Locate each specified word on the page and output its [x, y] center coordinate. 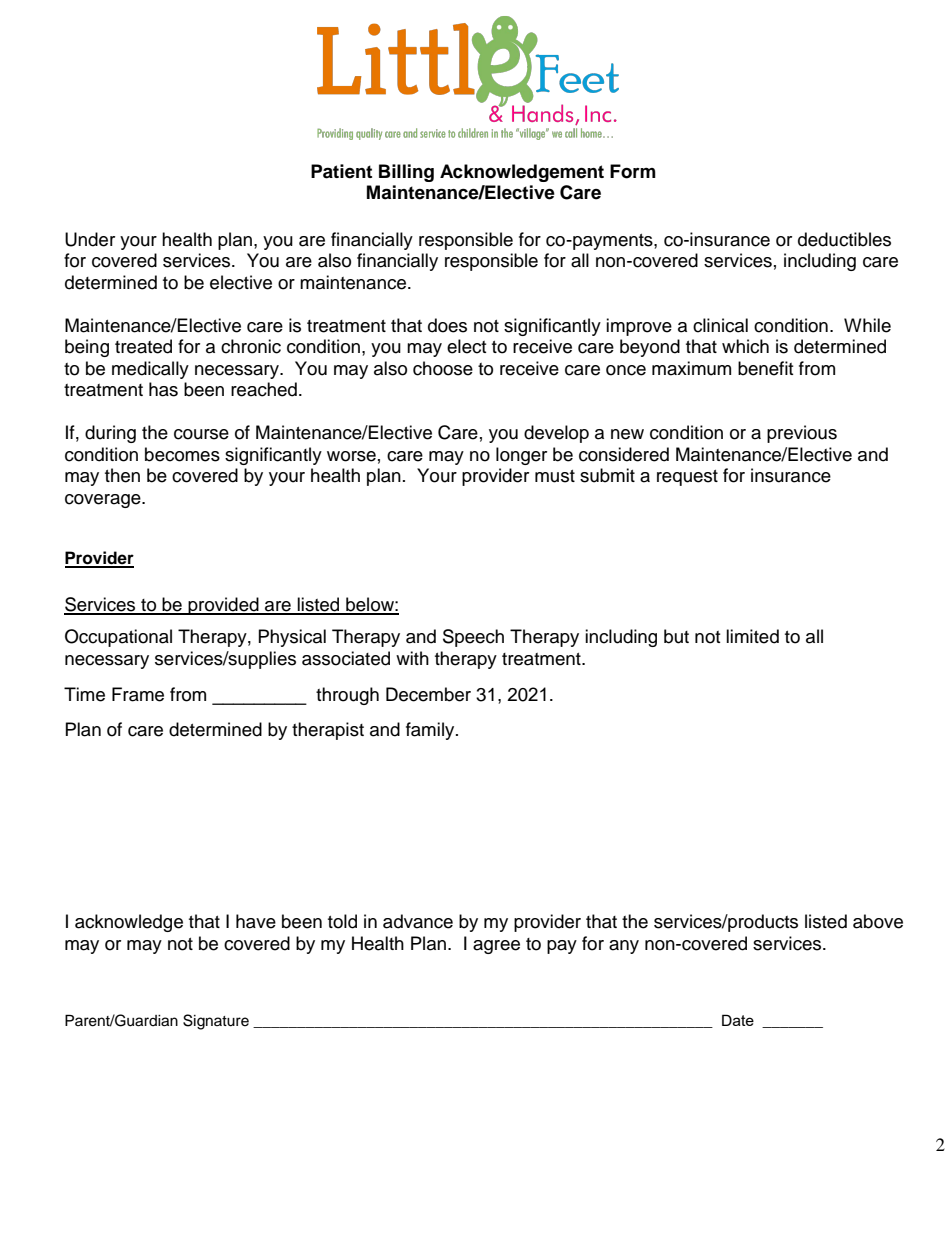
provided [223, 606]
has [163, 389]
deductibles [844, 239]
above [878, 921]
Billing [406, 173]
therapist [328, 731]
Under [90, 239]
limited [752, 636]
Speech [473, 638]
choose [443, 368]
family [431, 731]
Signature [216, 1022]
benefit [765, 368]
